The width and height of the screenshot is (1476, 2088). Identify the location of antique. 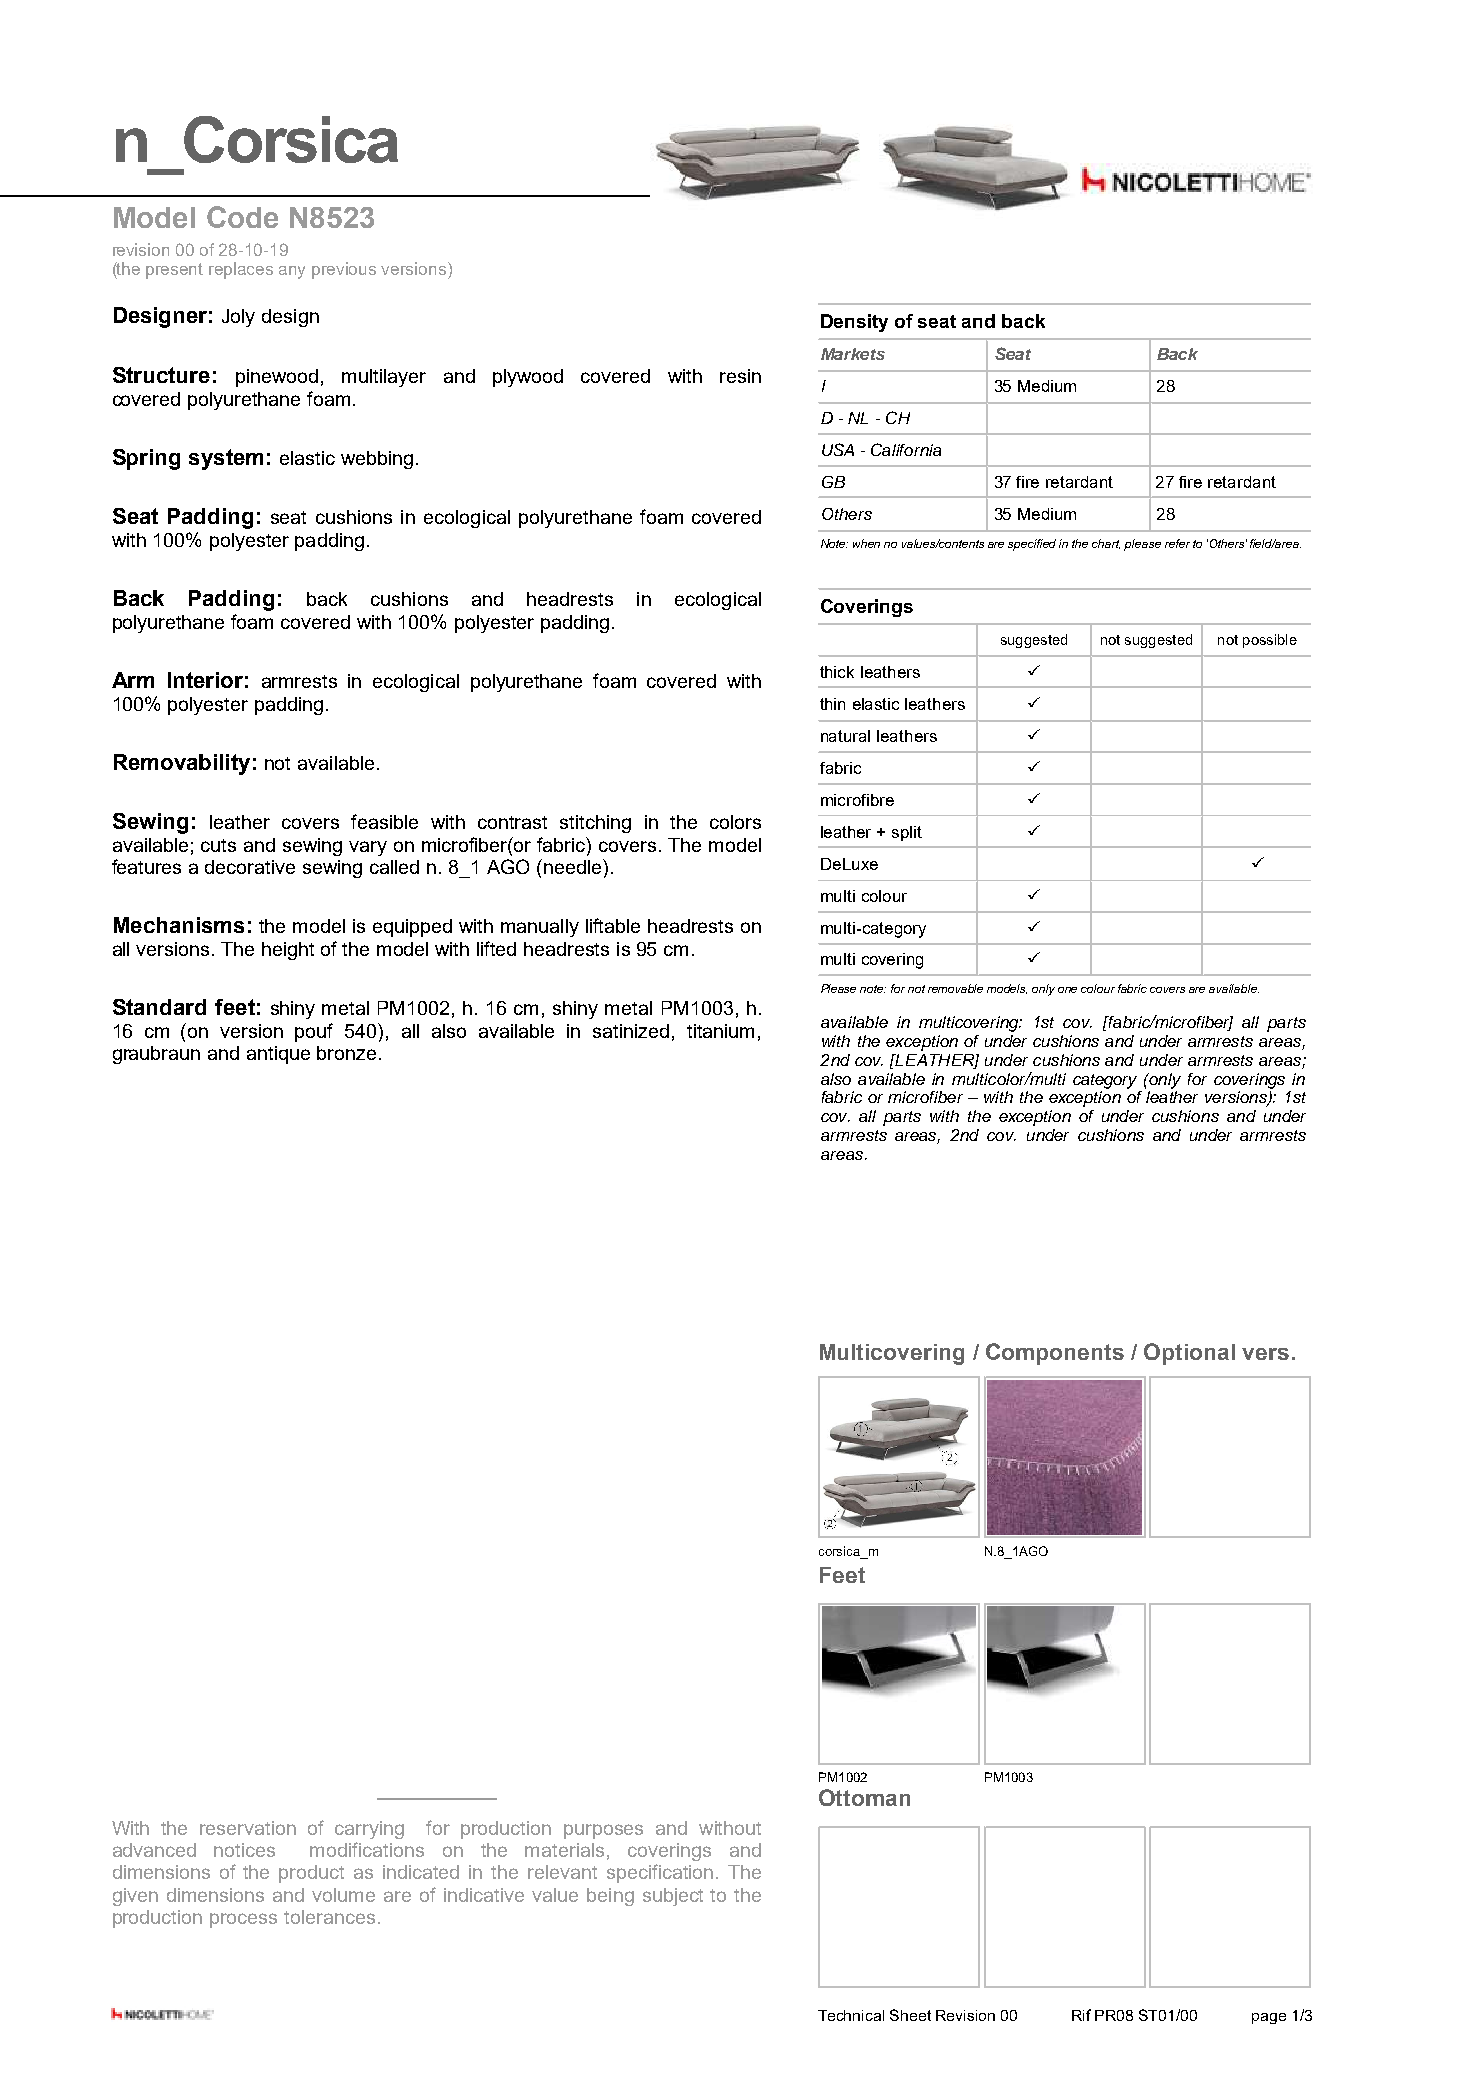
(278, 1055).
